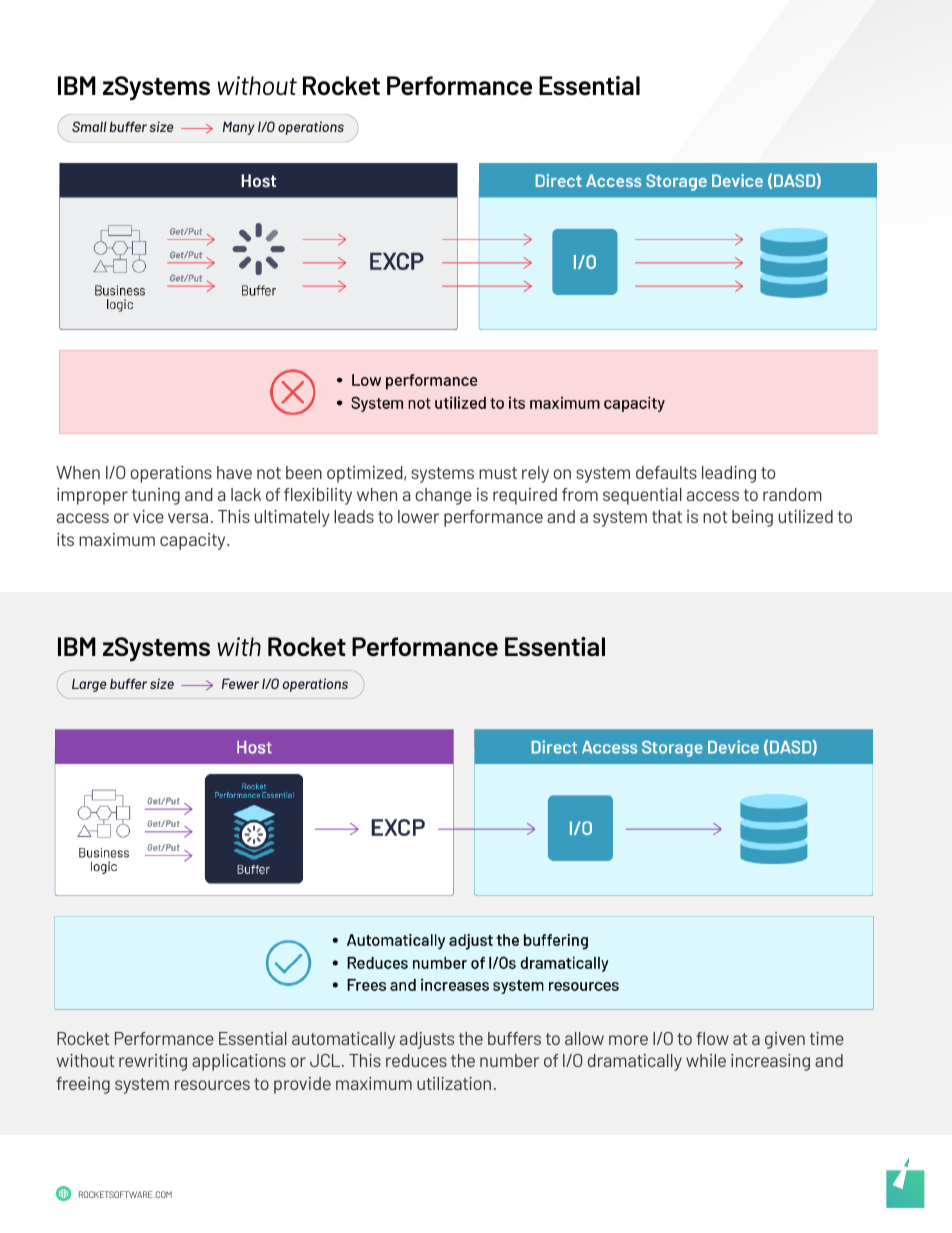  Describe the element at coordinates (666, 472) in the image. I see `defaults` at that location.
